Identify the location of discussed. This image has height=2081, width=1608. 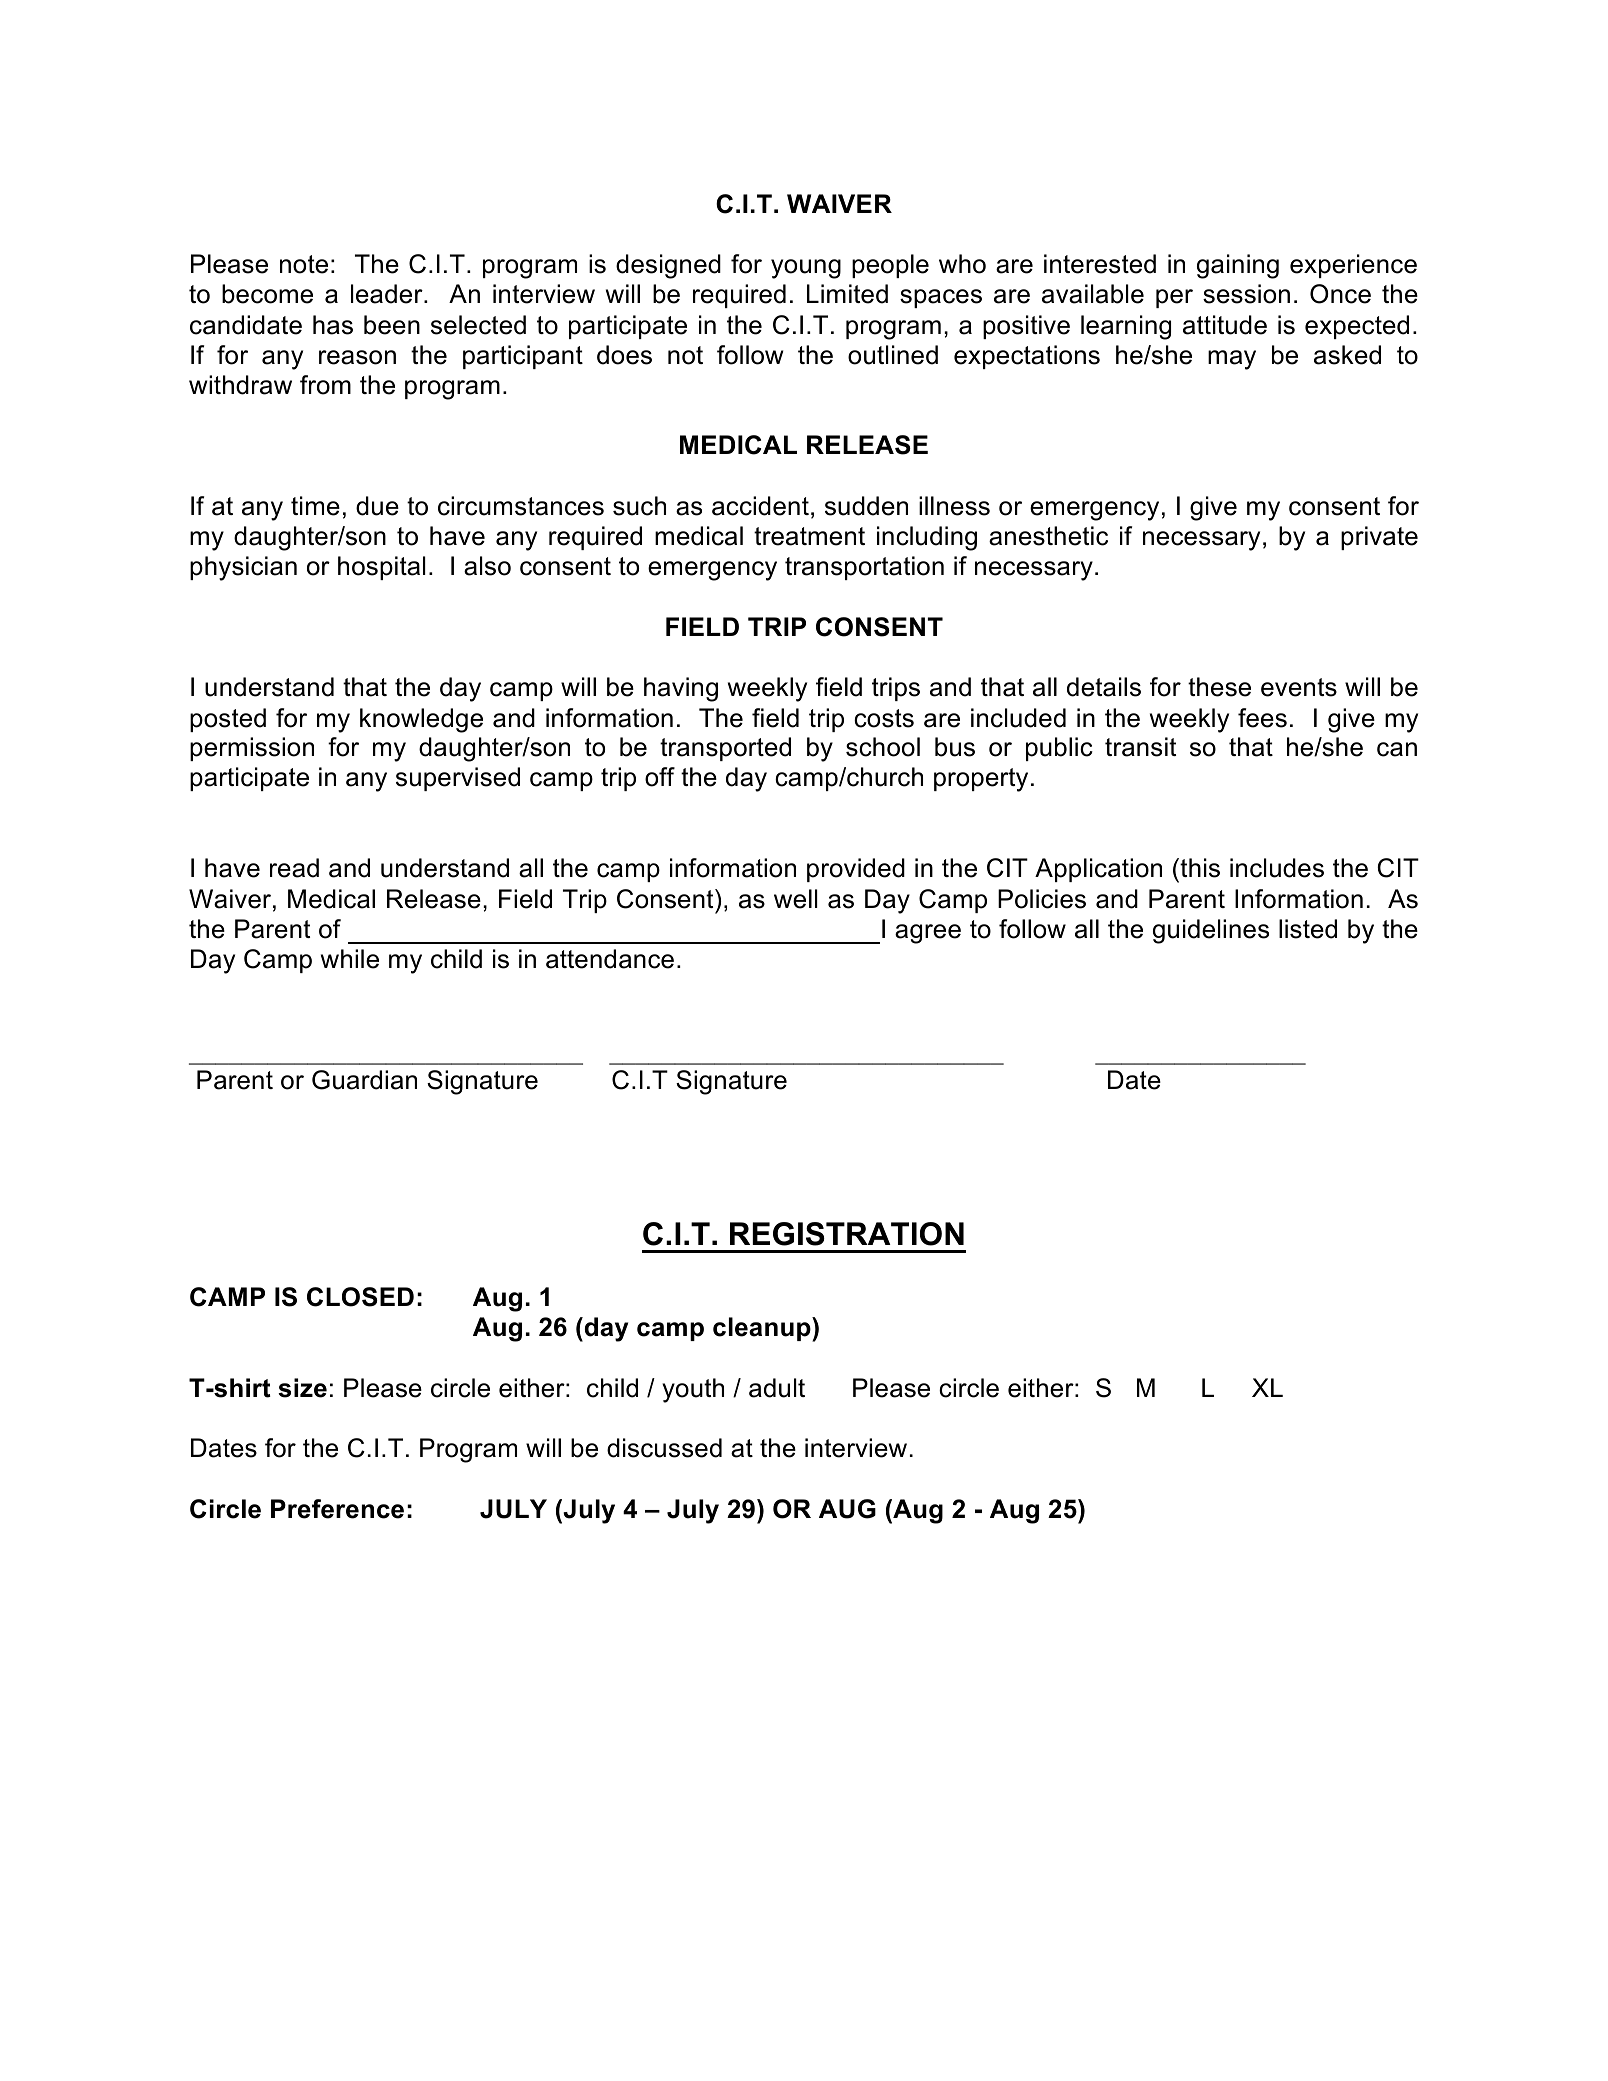
(664, 1448).
